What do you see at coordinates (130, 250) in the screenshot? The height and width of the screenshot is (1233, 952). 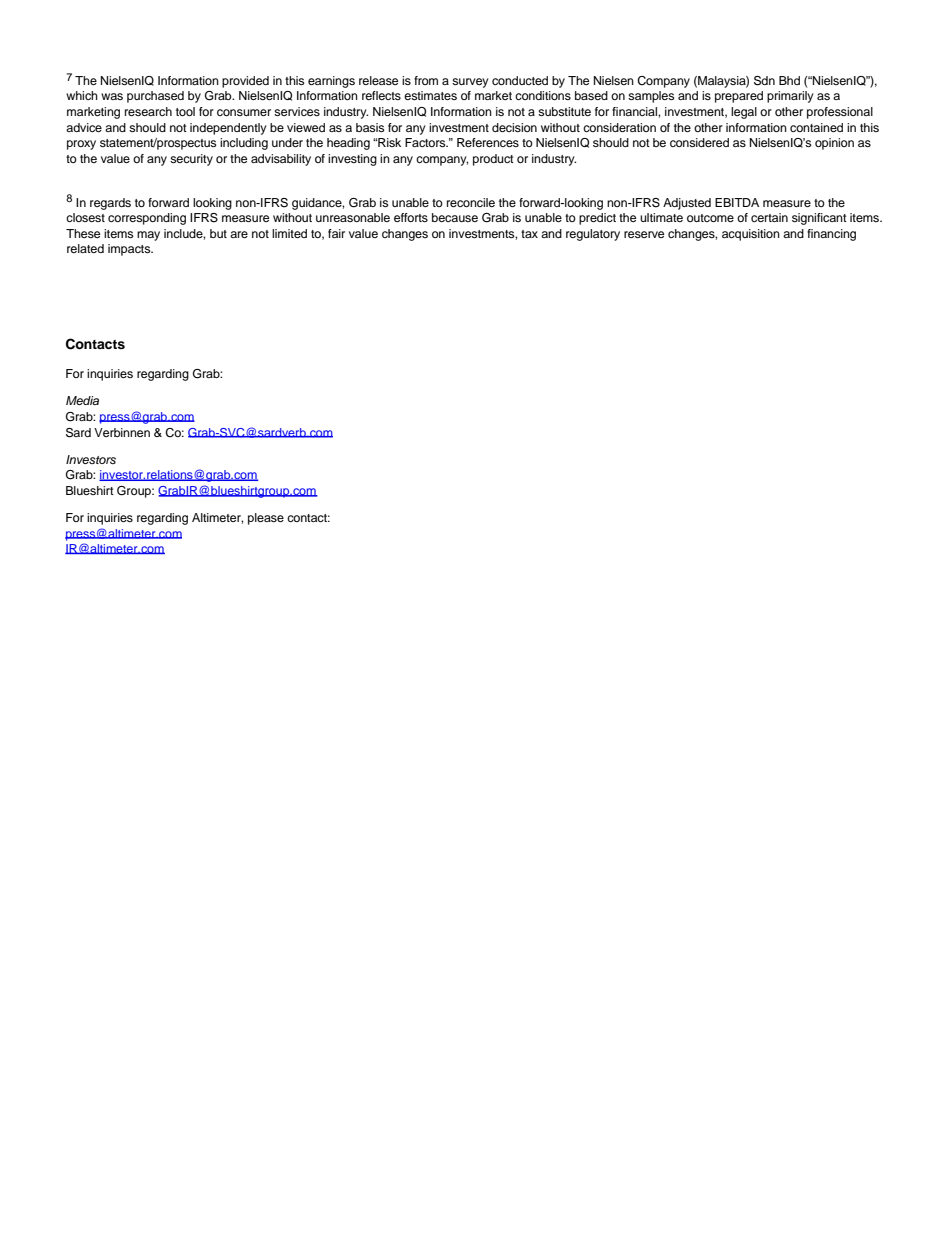 I see `impacts` at bounding box center [130, 250].
